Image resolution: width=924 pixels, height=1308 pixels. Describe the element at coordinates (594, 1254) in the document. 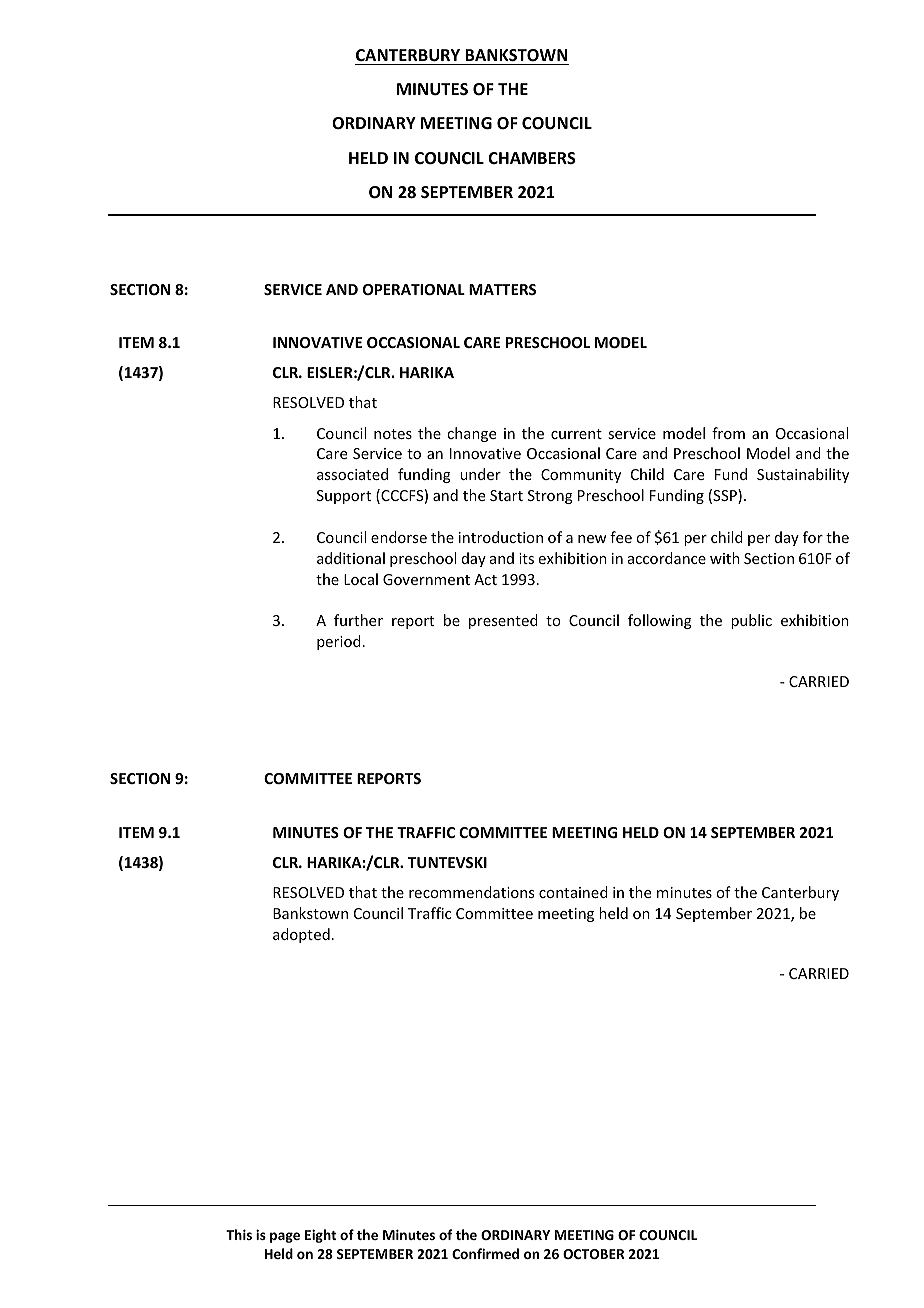

I see `OCTOBER` at that location.
